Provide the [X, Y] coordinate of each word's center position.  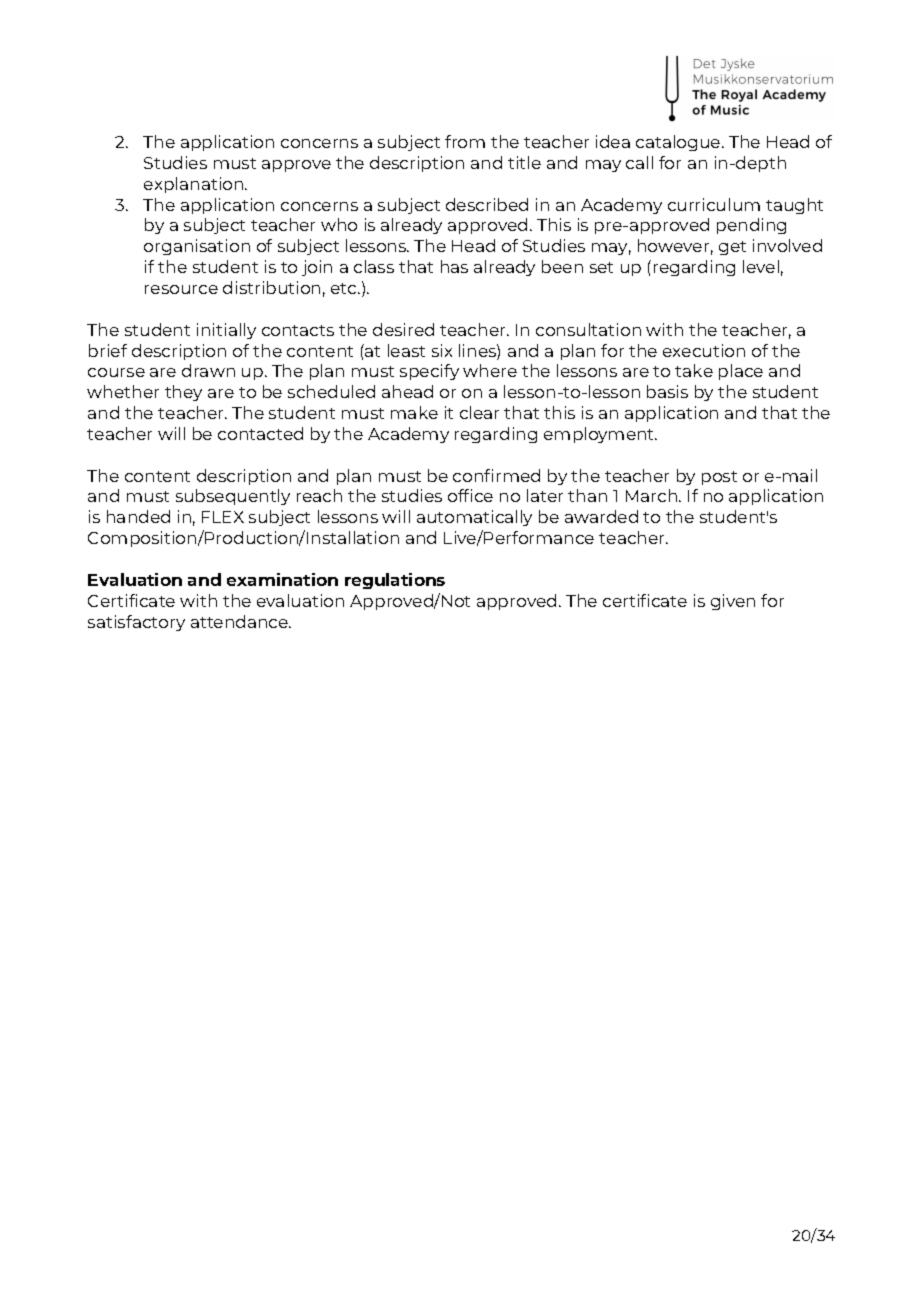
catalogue [679, 143]
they [183, 393]
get [732, 248]
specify [429, 372]
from [465, 141]
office [470, 495]
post [719, 478]
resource [181, 289]
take [694, 370]
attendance [240, 621]
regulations [395, 581]
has [454, 266]
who [339, 224]
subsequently [233, 497]
